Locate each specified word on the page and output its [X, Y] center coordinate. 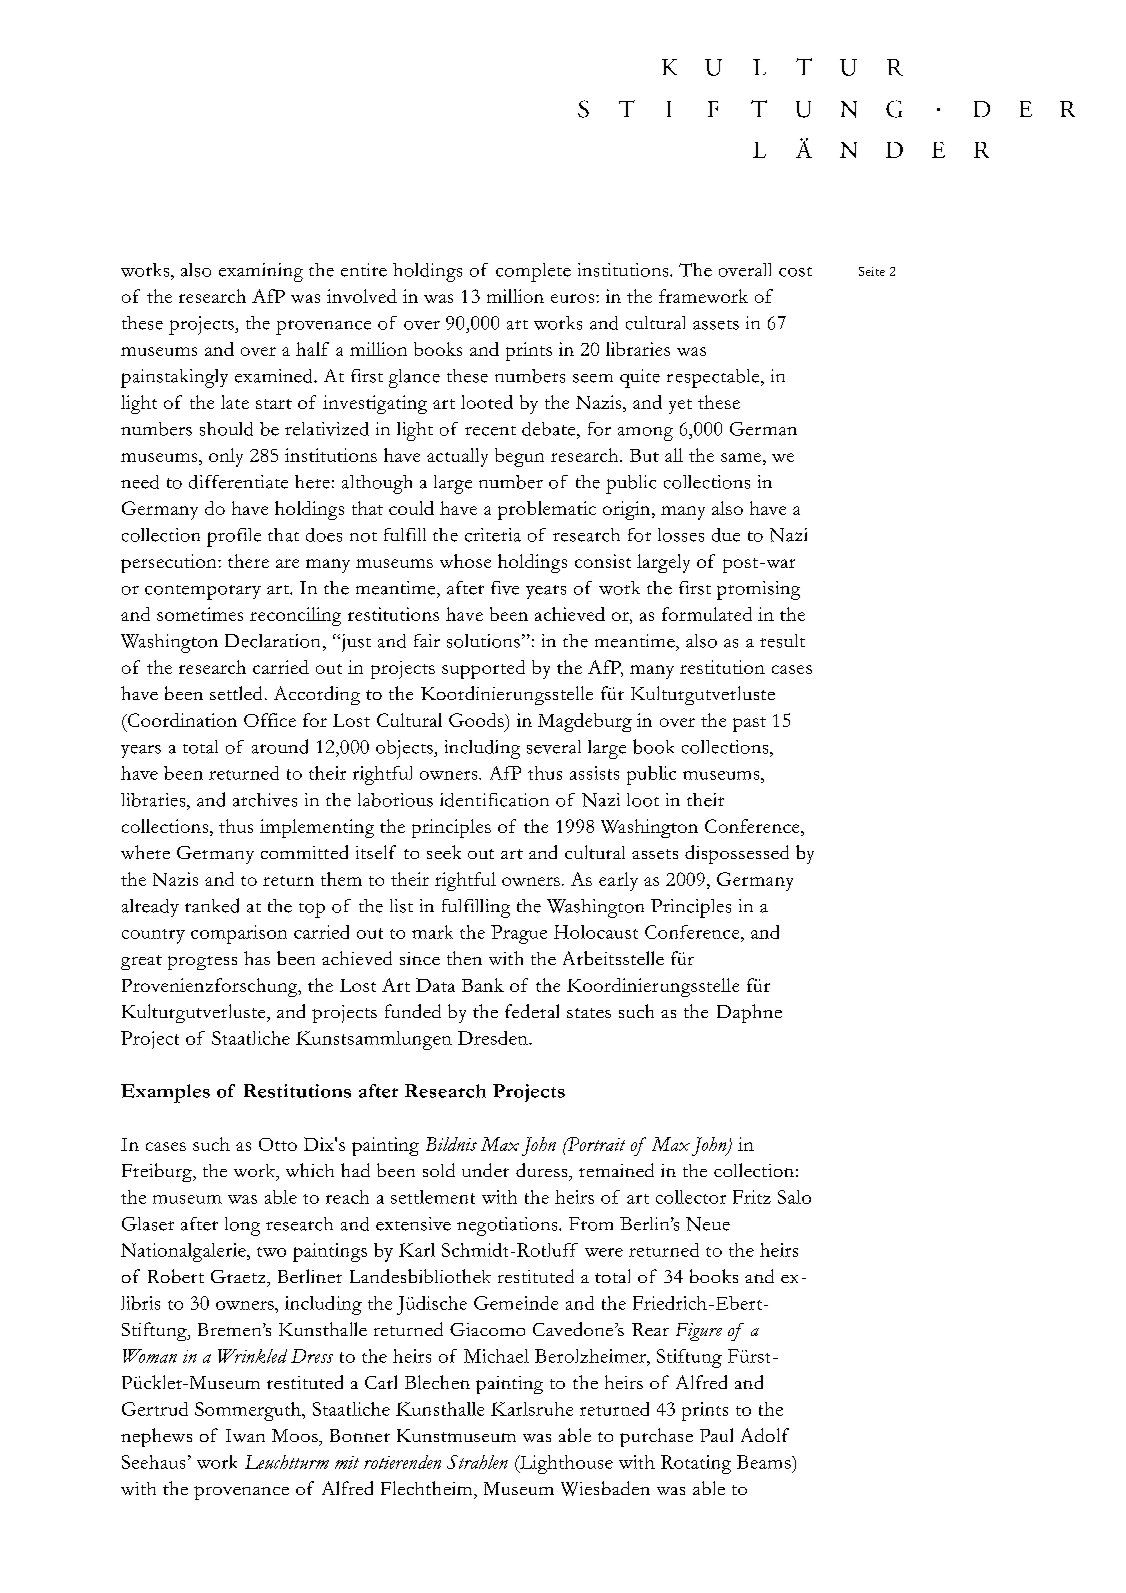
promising [758, 590]
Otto [278, 1144]
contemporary [203, 592]
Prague [519, 934]
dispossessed [737, 854]
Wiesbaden [605, 1488]
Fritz [752, 1197]
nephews [156, 1437]
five [505, 588]
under [485, 1170]
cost [795, 272]
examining [261, 272]
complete [533, 272]
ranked [212, 905]
